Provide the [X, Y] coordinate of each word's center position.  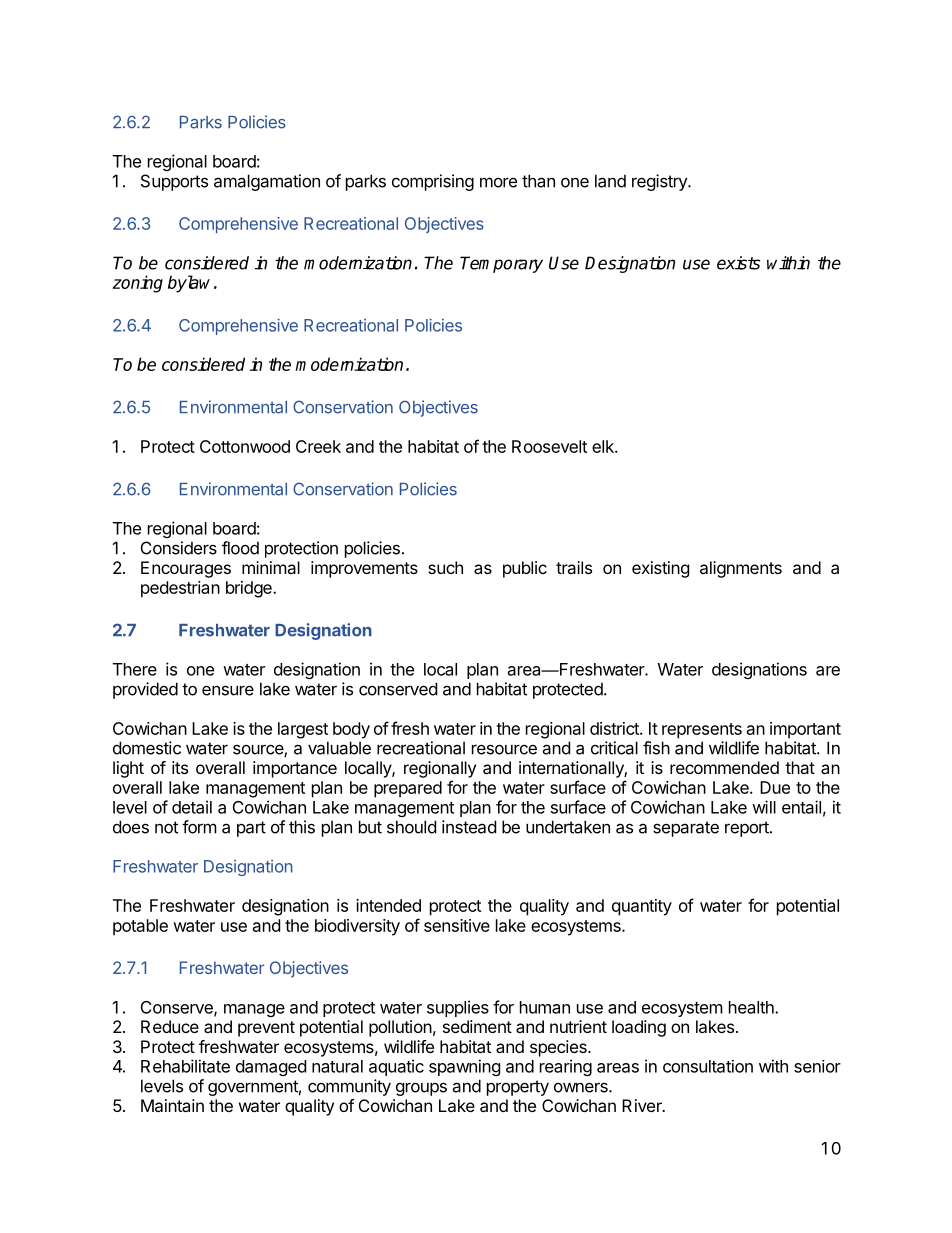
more [498, 182]
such [445, 567]
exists [738, 263]
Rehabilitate [185, 1066]
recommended [724, 767]
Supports [174, 182]
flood [240, 548]
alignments [741, 569]
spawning [465, 1067]
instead [469, 827]
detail [192, 807]
